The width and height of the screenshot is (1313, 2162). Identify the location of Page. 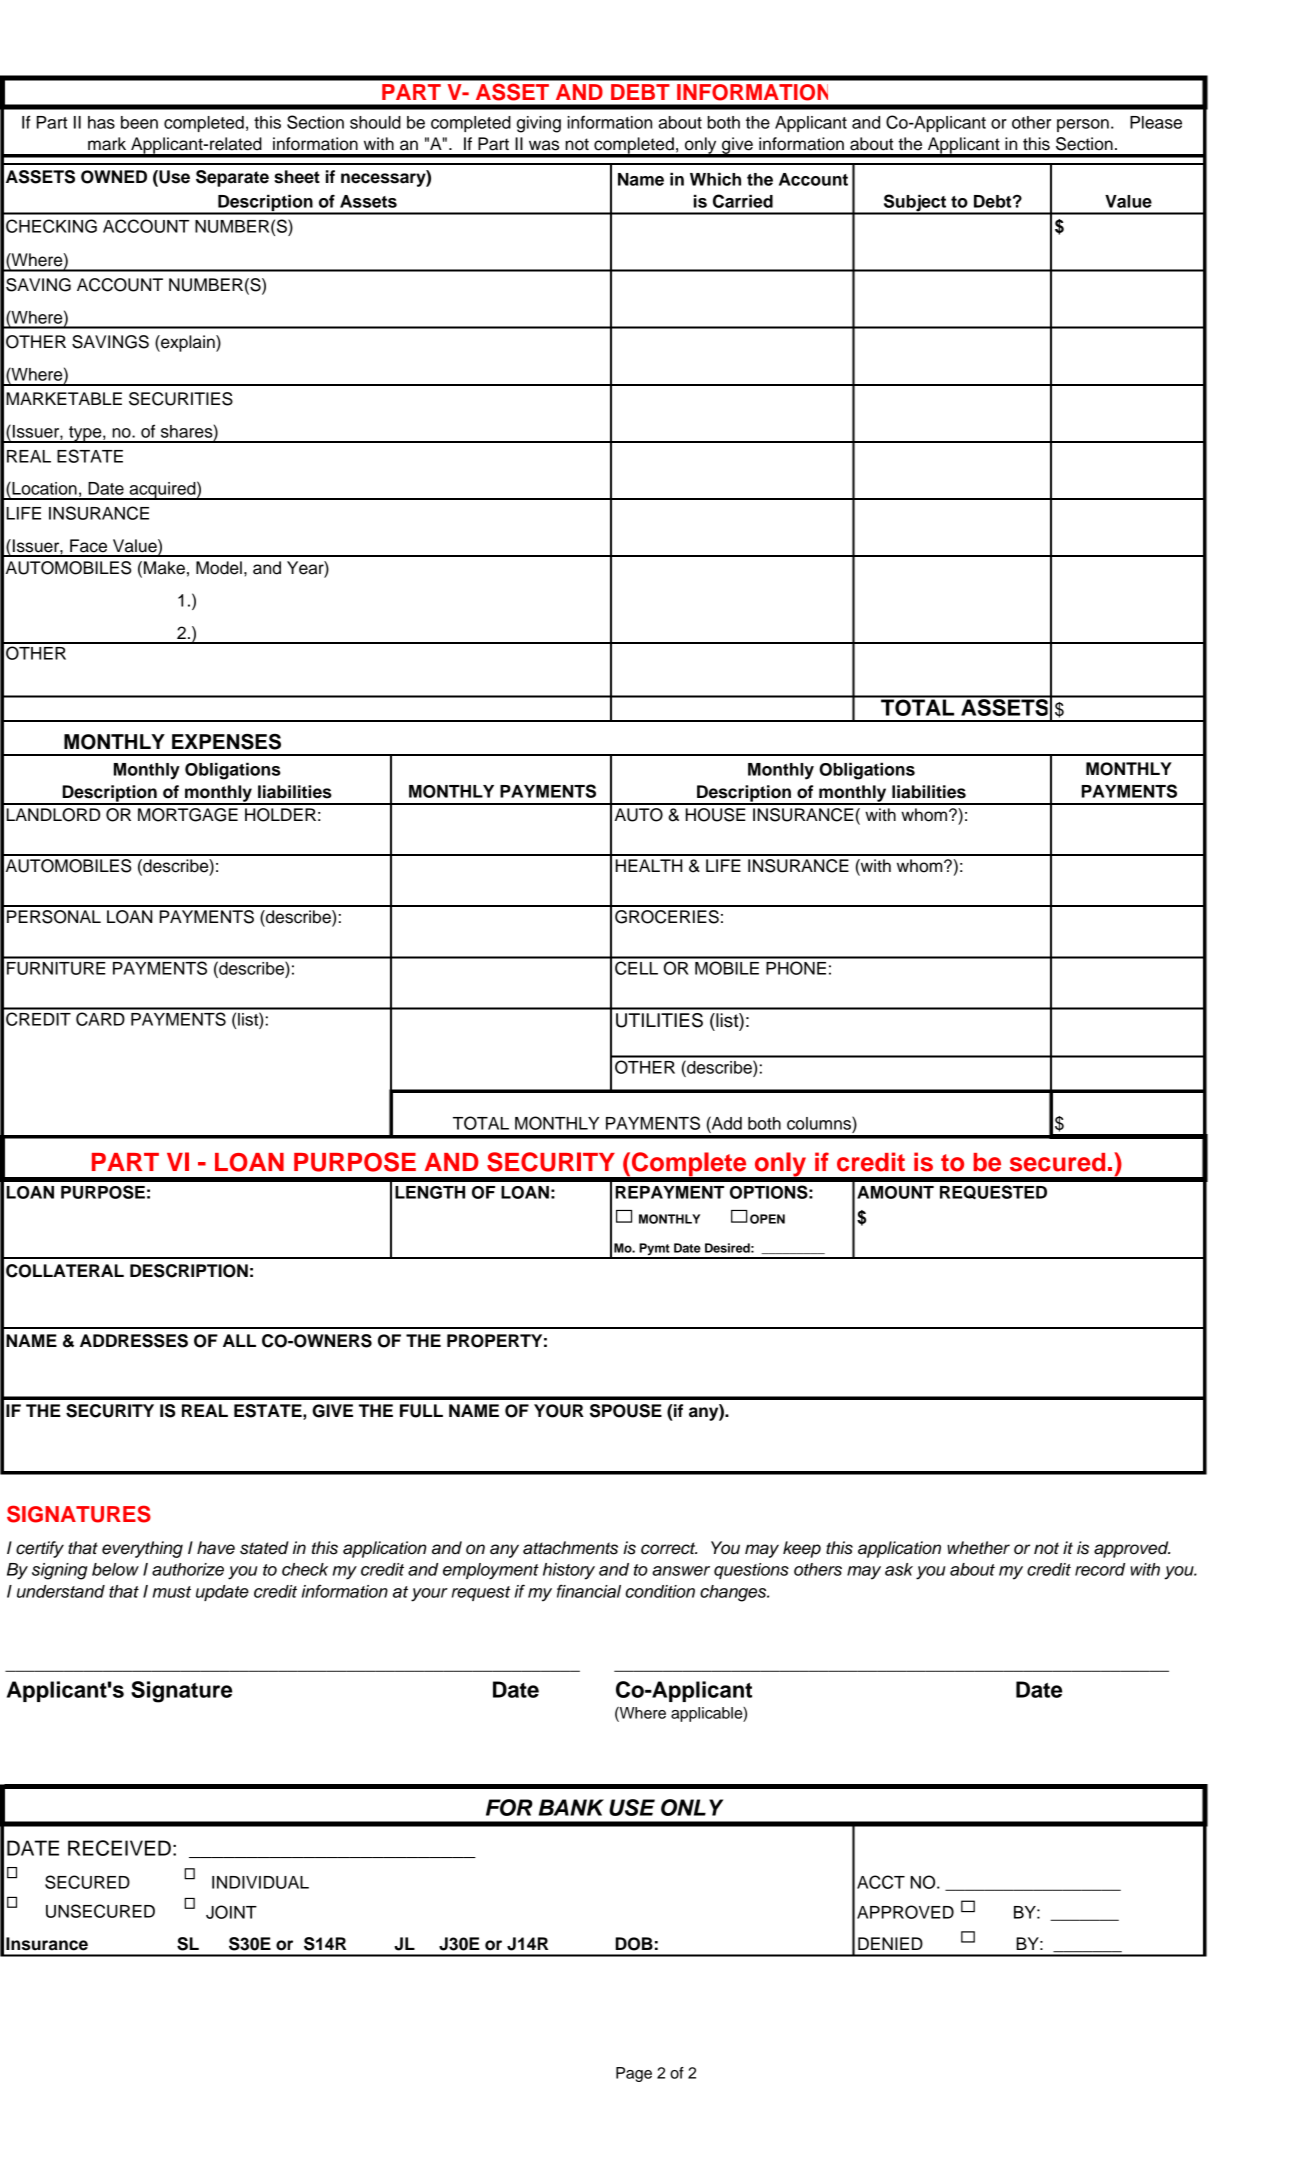
(634, 2074).
